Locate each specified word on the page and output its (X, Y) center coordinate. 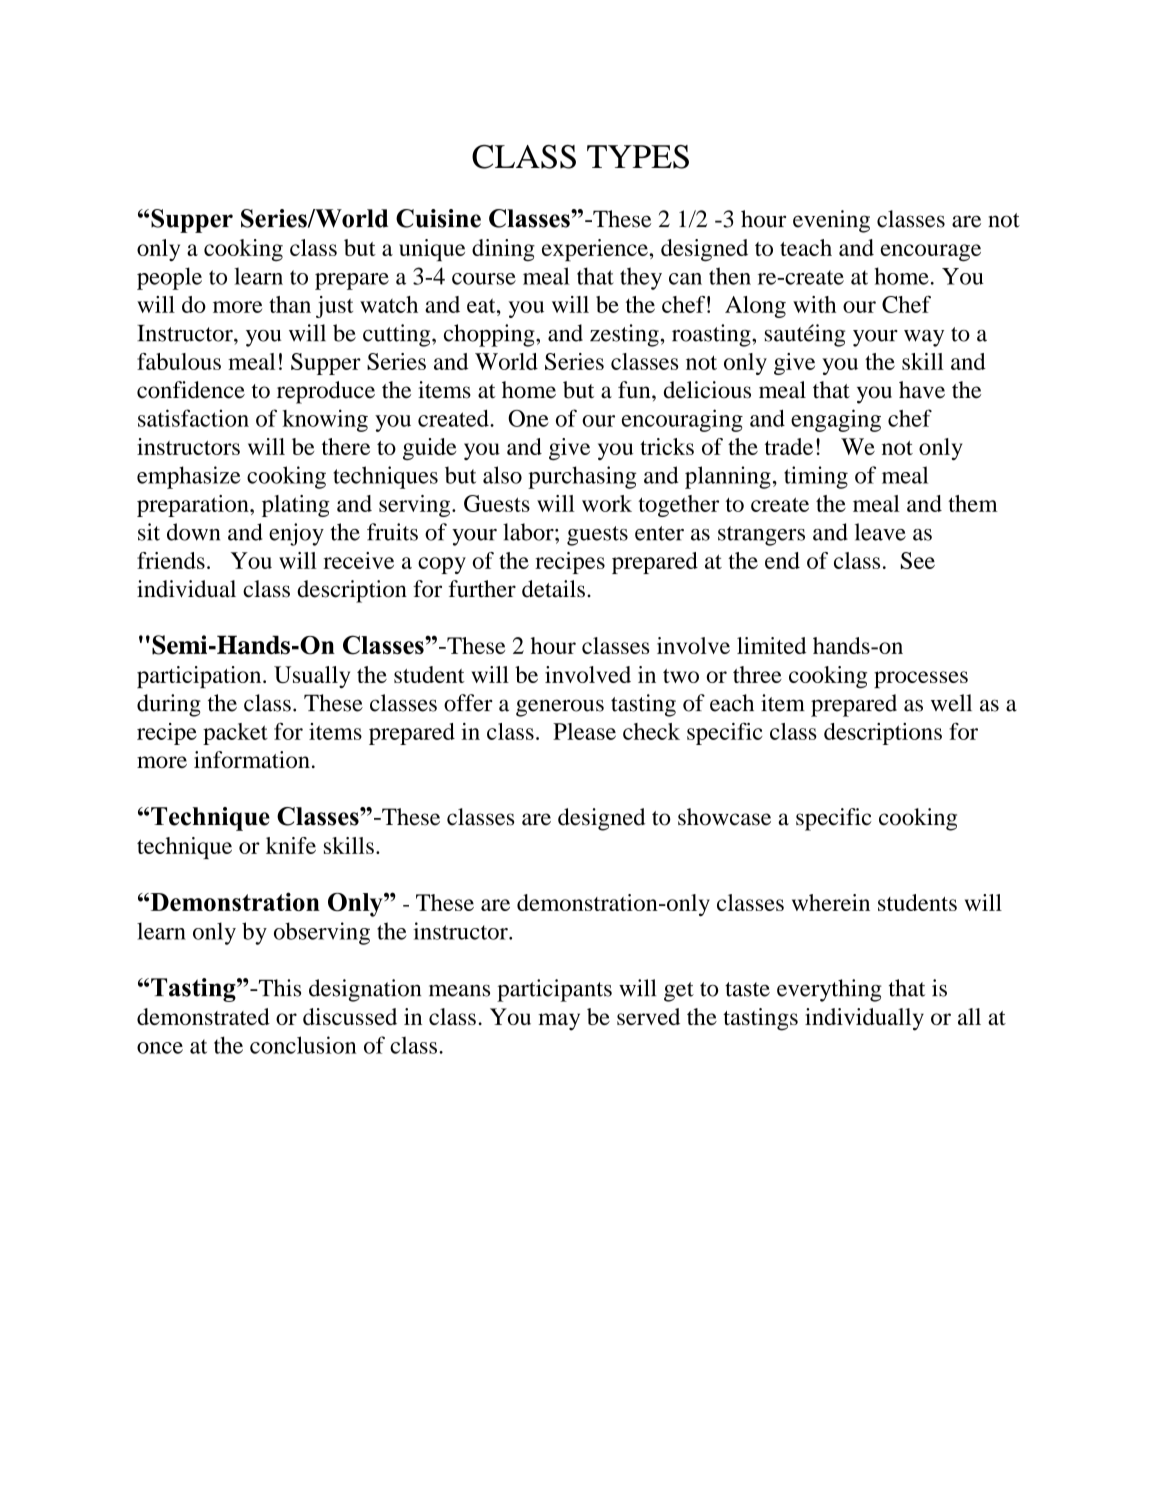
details (553, 589)
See (918, 560)
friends (171, 560)
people (169, 278)
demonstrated (203, 1016)
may (559, 1022)
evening (831, 221)
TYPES (638, 157)
